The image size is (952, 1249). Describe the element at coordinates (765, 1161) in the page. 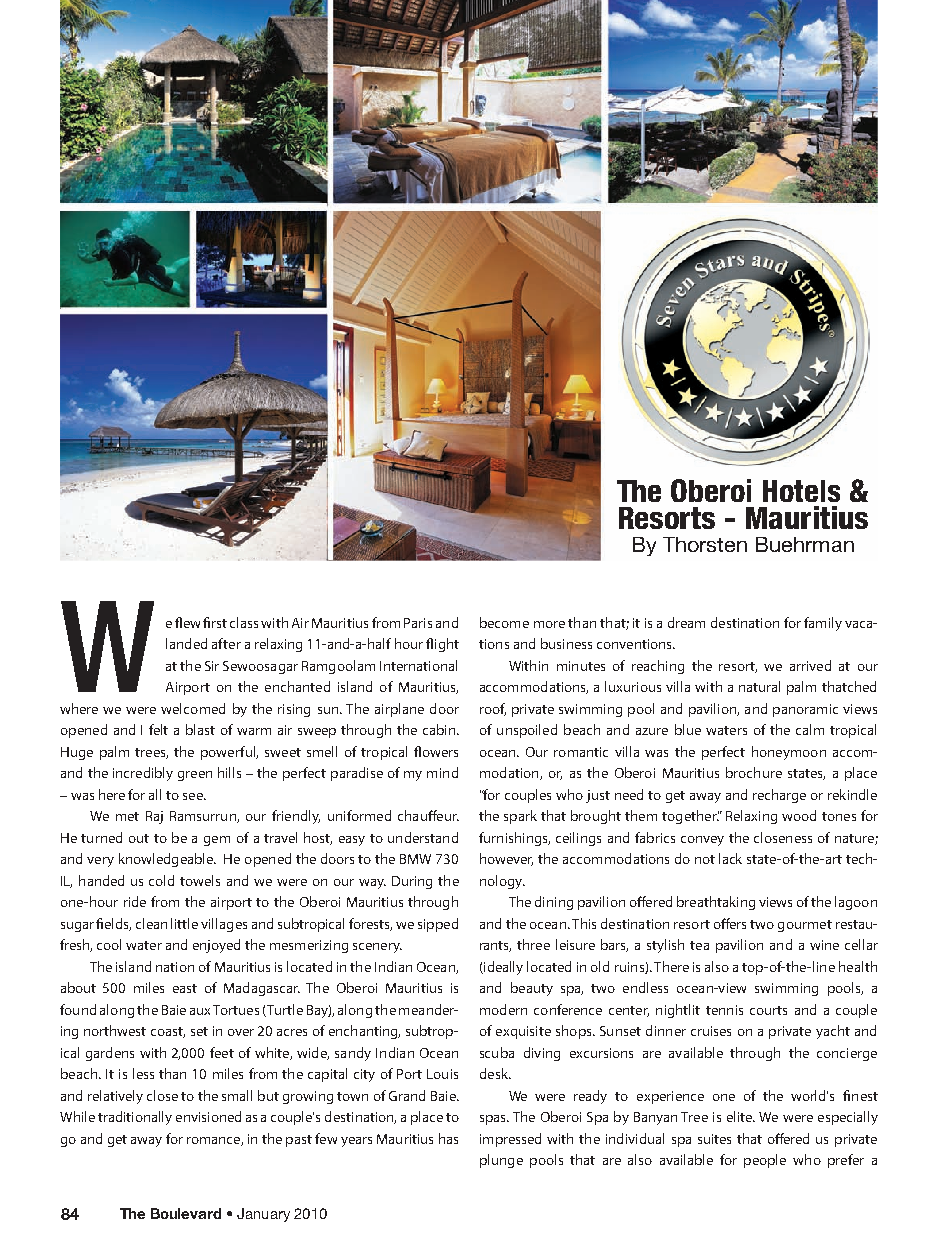

I see `people` at that location.
